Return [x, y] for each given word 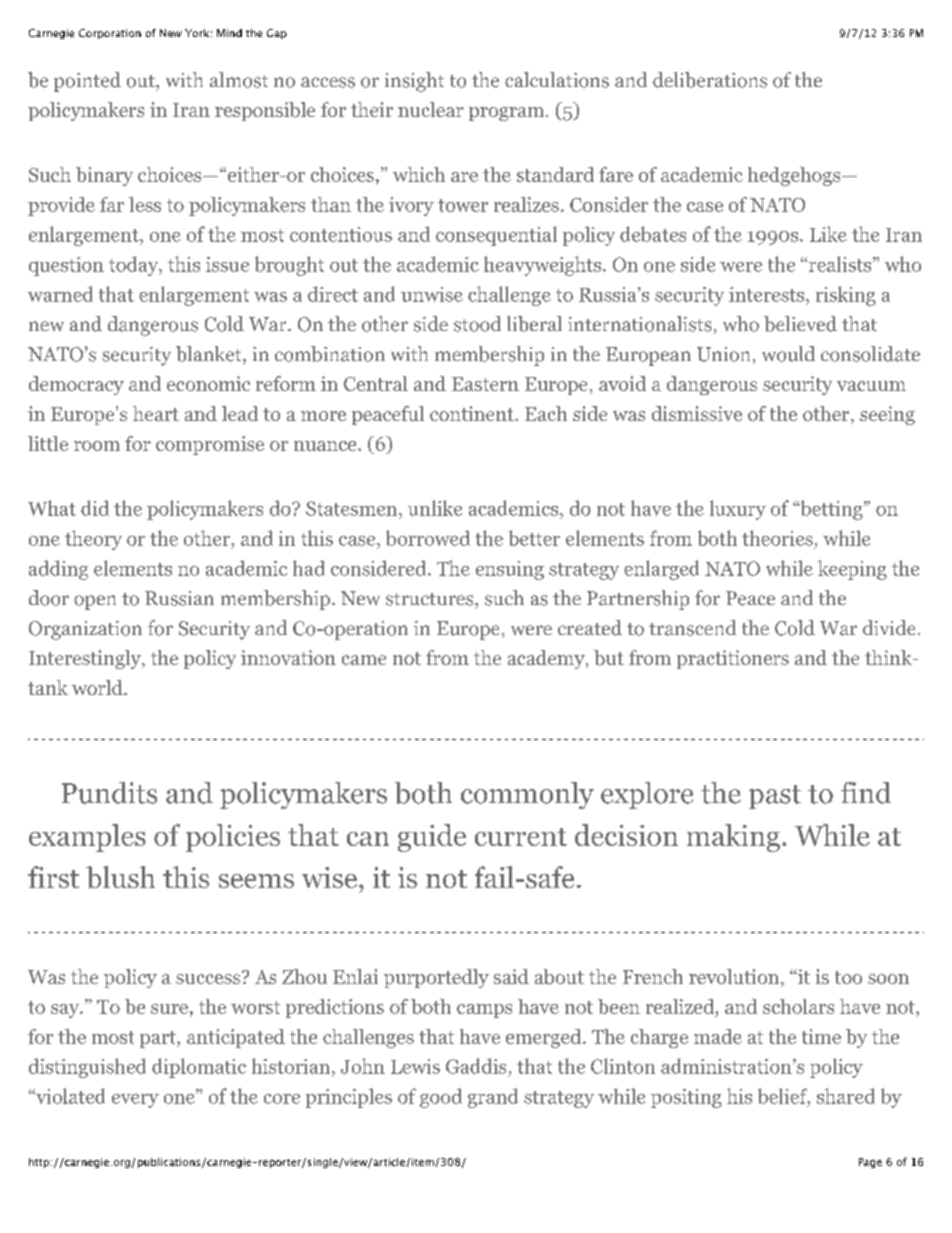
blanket [210, 355]
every [135, 1101]
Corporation [110, 34]
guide [432, 838]
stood [477, 324]
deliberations [710, 80]
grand [493, 1098]
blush [120, 877]
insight [414, 82]
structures [431, 599]
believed [800, 324]
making [733, 838]
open [95, 602]
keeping [852, 570]
